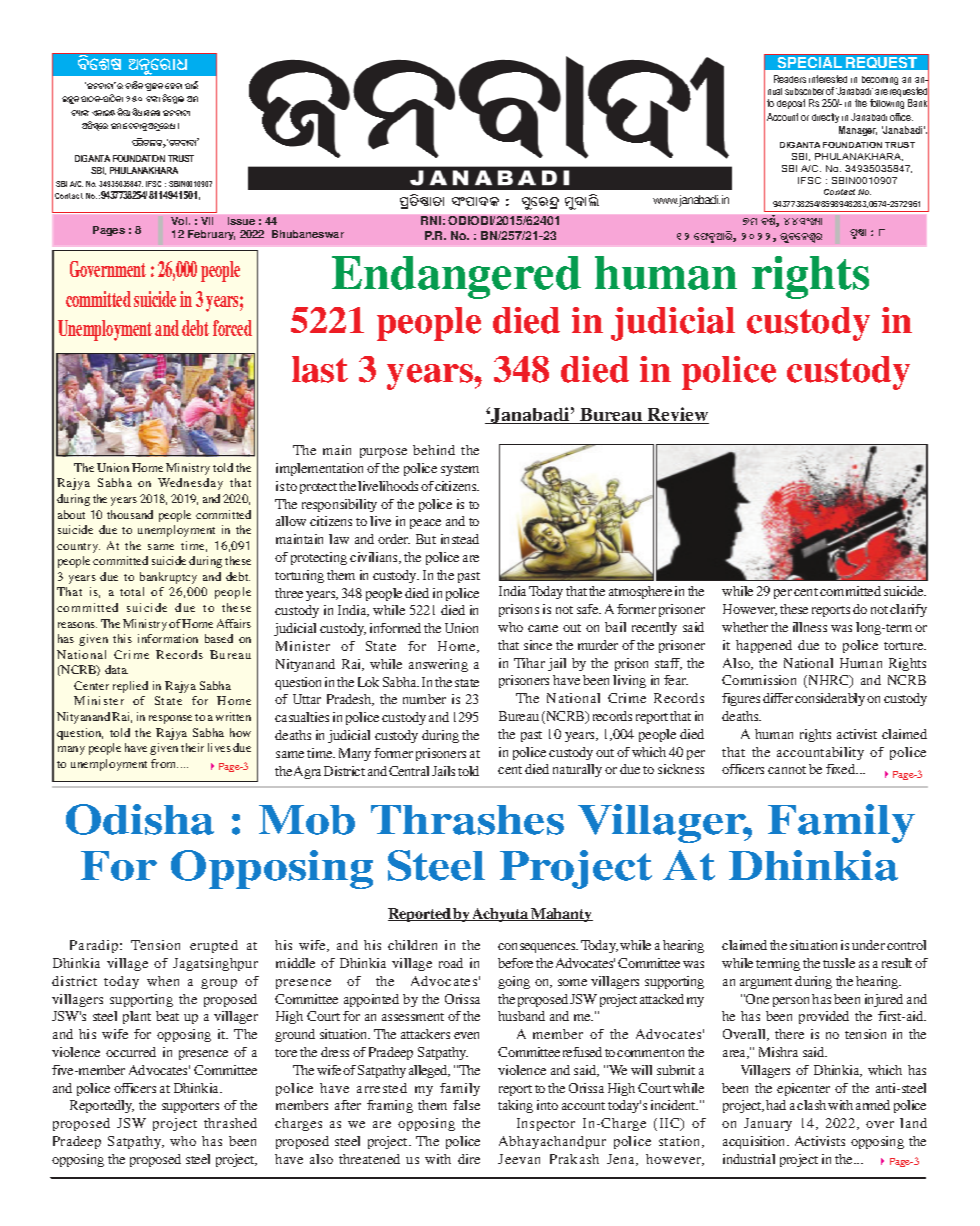 This document has width=980, height=1226. Describe the element at coordinates (207, 221) in the document. I see `VII` at that location.
